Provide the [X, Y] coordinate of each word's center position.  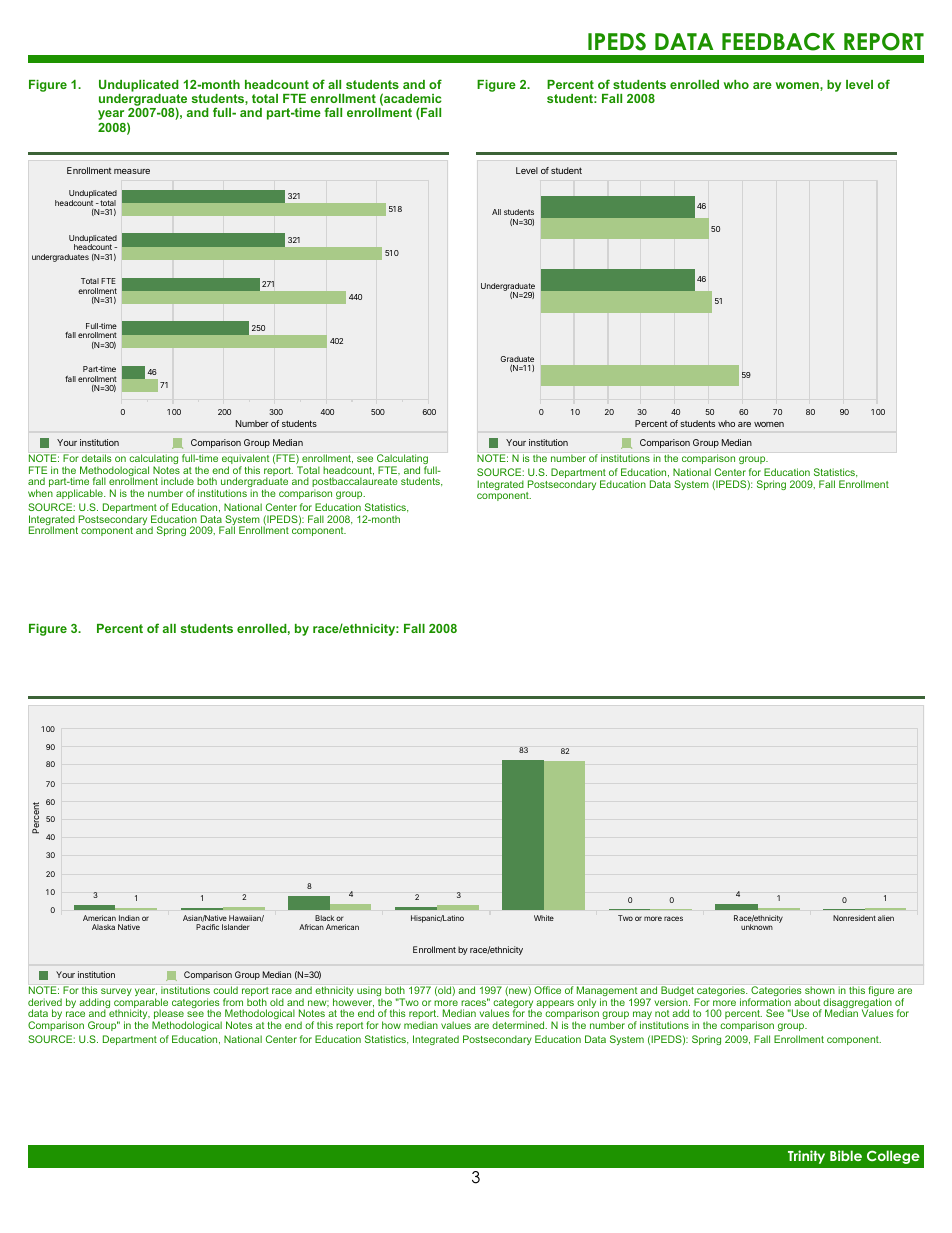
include [177, 481]
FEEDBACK [778, 42]
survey [116, 992]
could [226, 990]
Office [547, 990]
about [807, 1002]
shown [820, 990]
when [40, 493]
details [96, 458]
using [369, 992]
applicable [80, 494]
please [169, 1015]
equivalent [245, 460]
